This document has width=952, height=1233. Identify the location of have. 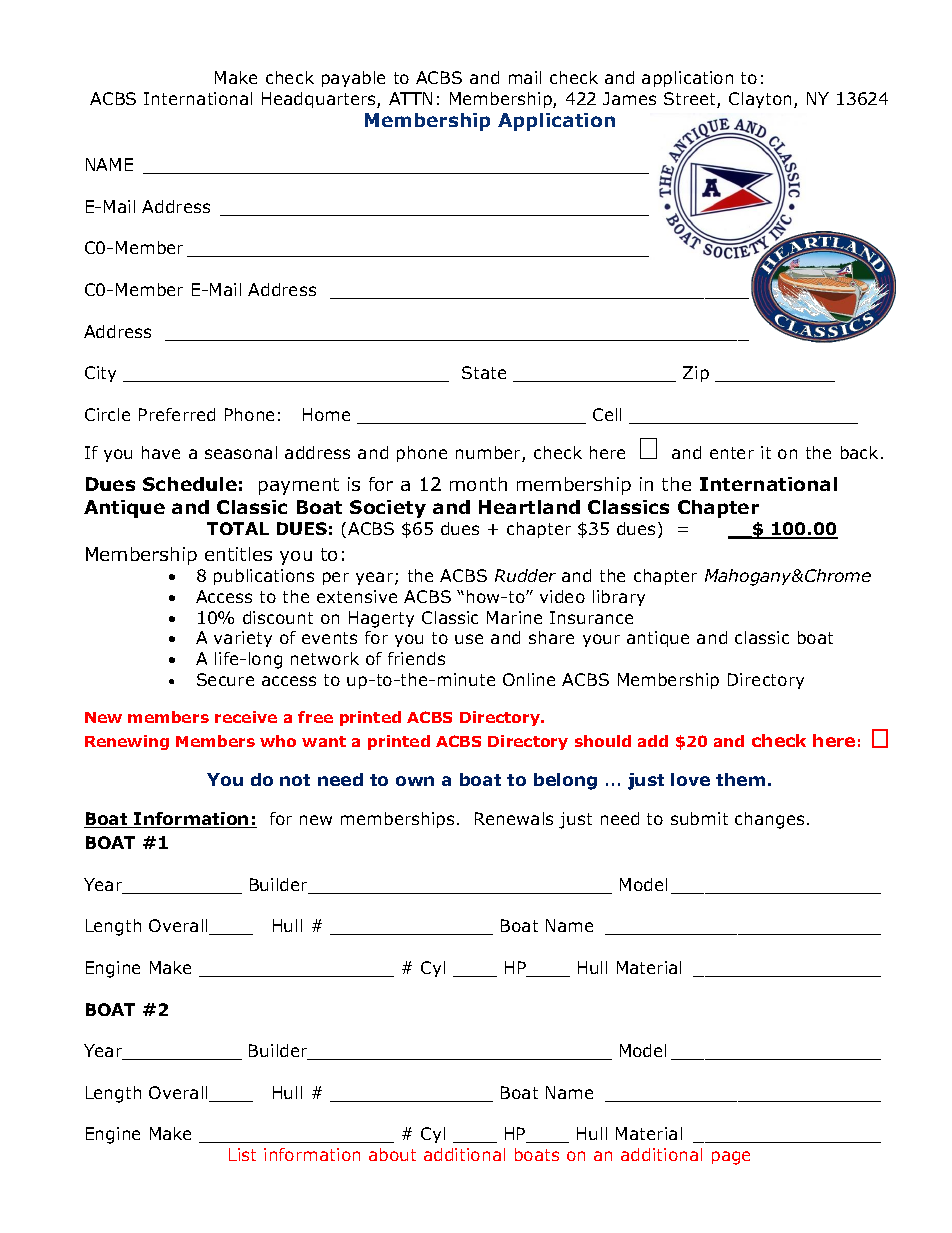
(161, 452).
